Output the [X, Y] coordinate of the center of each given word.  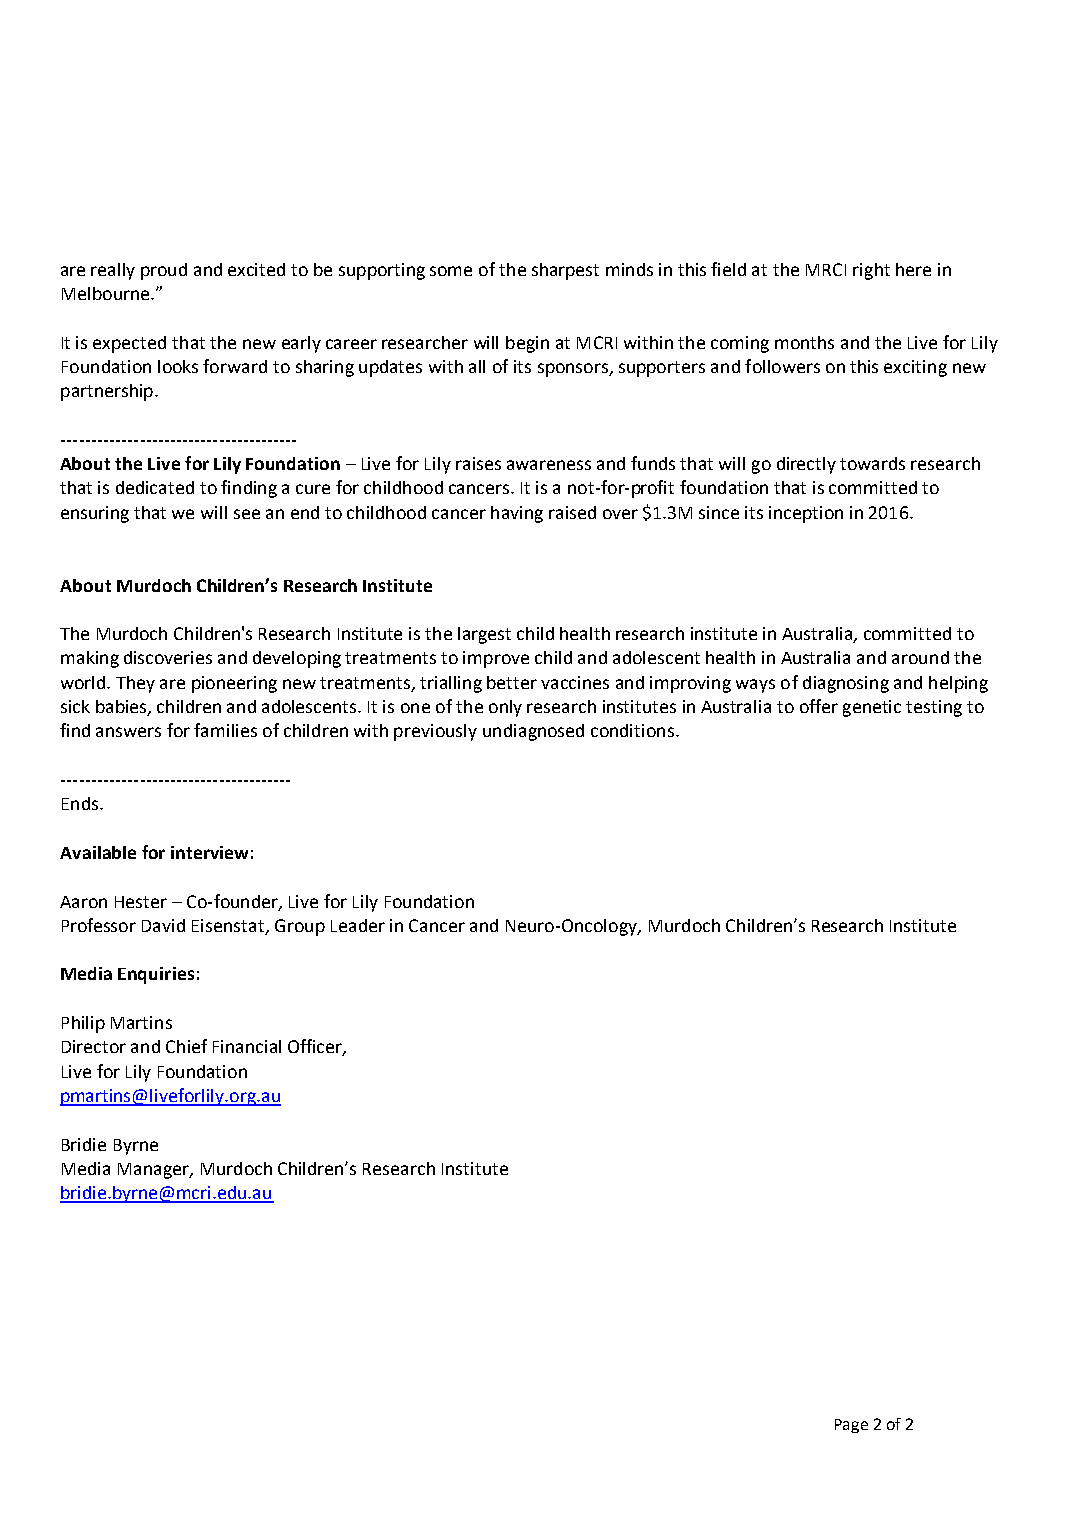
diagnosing [846, 684]
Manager [154, 1171]
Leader [358, 925]
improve [496, 659]
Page [851, 1426]
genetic [872, 708]
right [871, 271]
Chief [186, 1046]
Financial [247, 1046]
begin [527, 344]
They [135, 684]
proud [164, 271]
